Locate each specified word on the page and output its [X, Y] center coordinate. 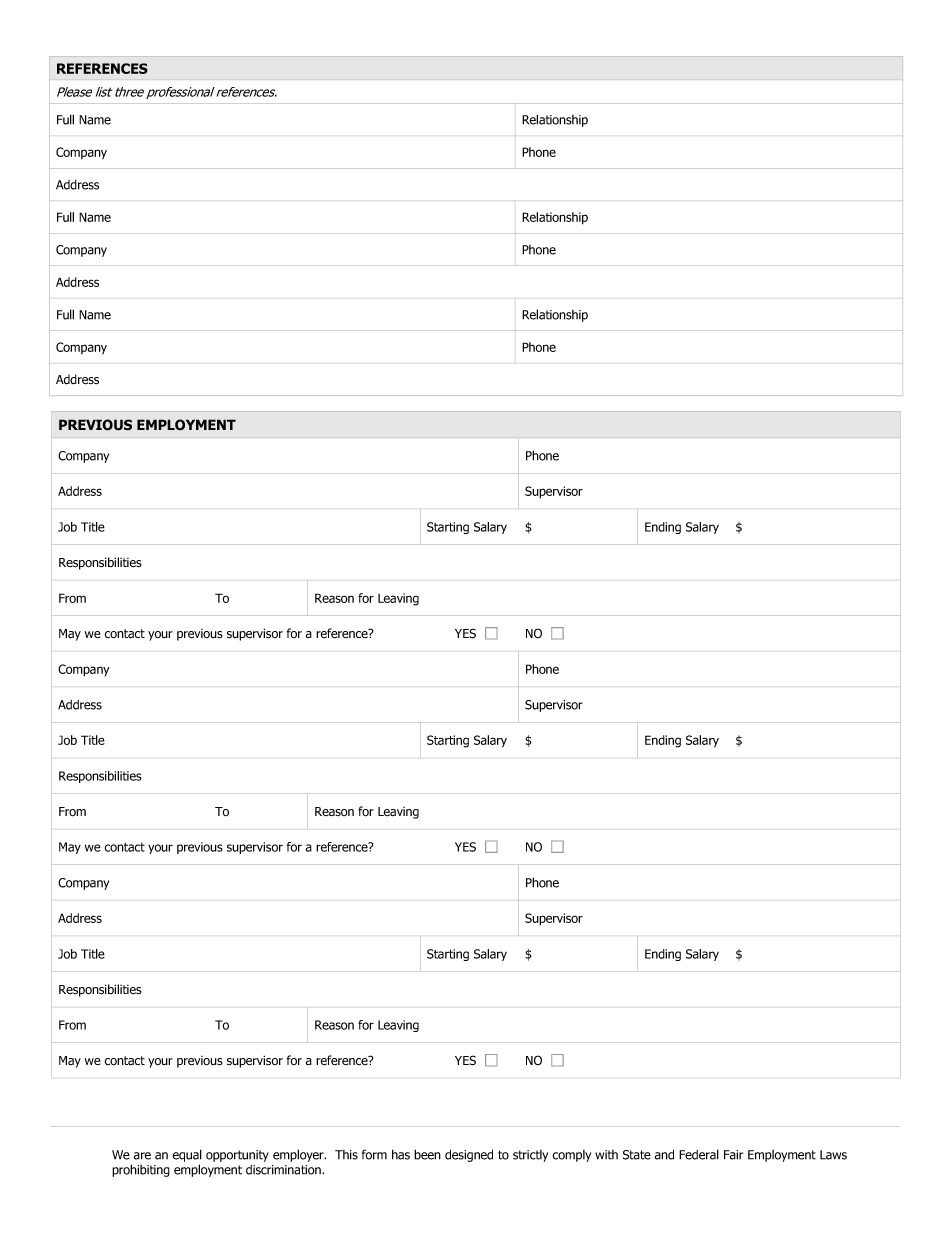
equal [187, 1155]
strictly [530, 1156]
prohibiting [141, 1170]
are [142, 1156]
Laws [833, 1155]
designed [469, 1155]
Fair [733, 1155]
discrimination [284, 1170]
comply [572, 1156]
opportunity [237, 1156]
